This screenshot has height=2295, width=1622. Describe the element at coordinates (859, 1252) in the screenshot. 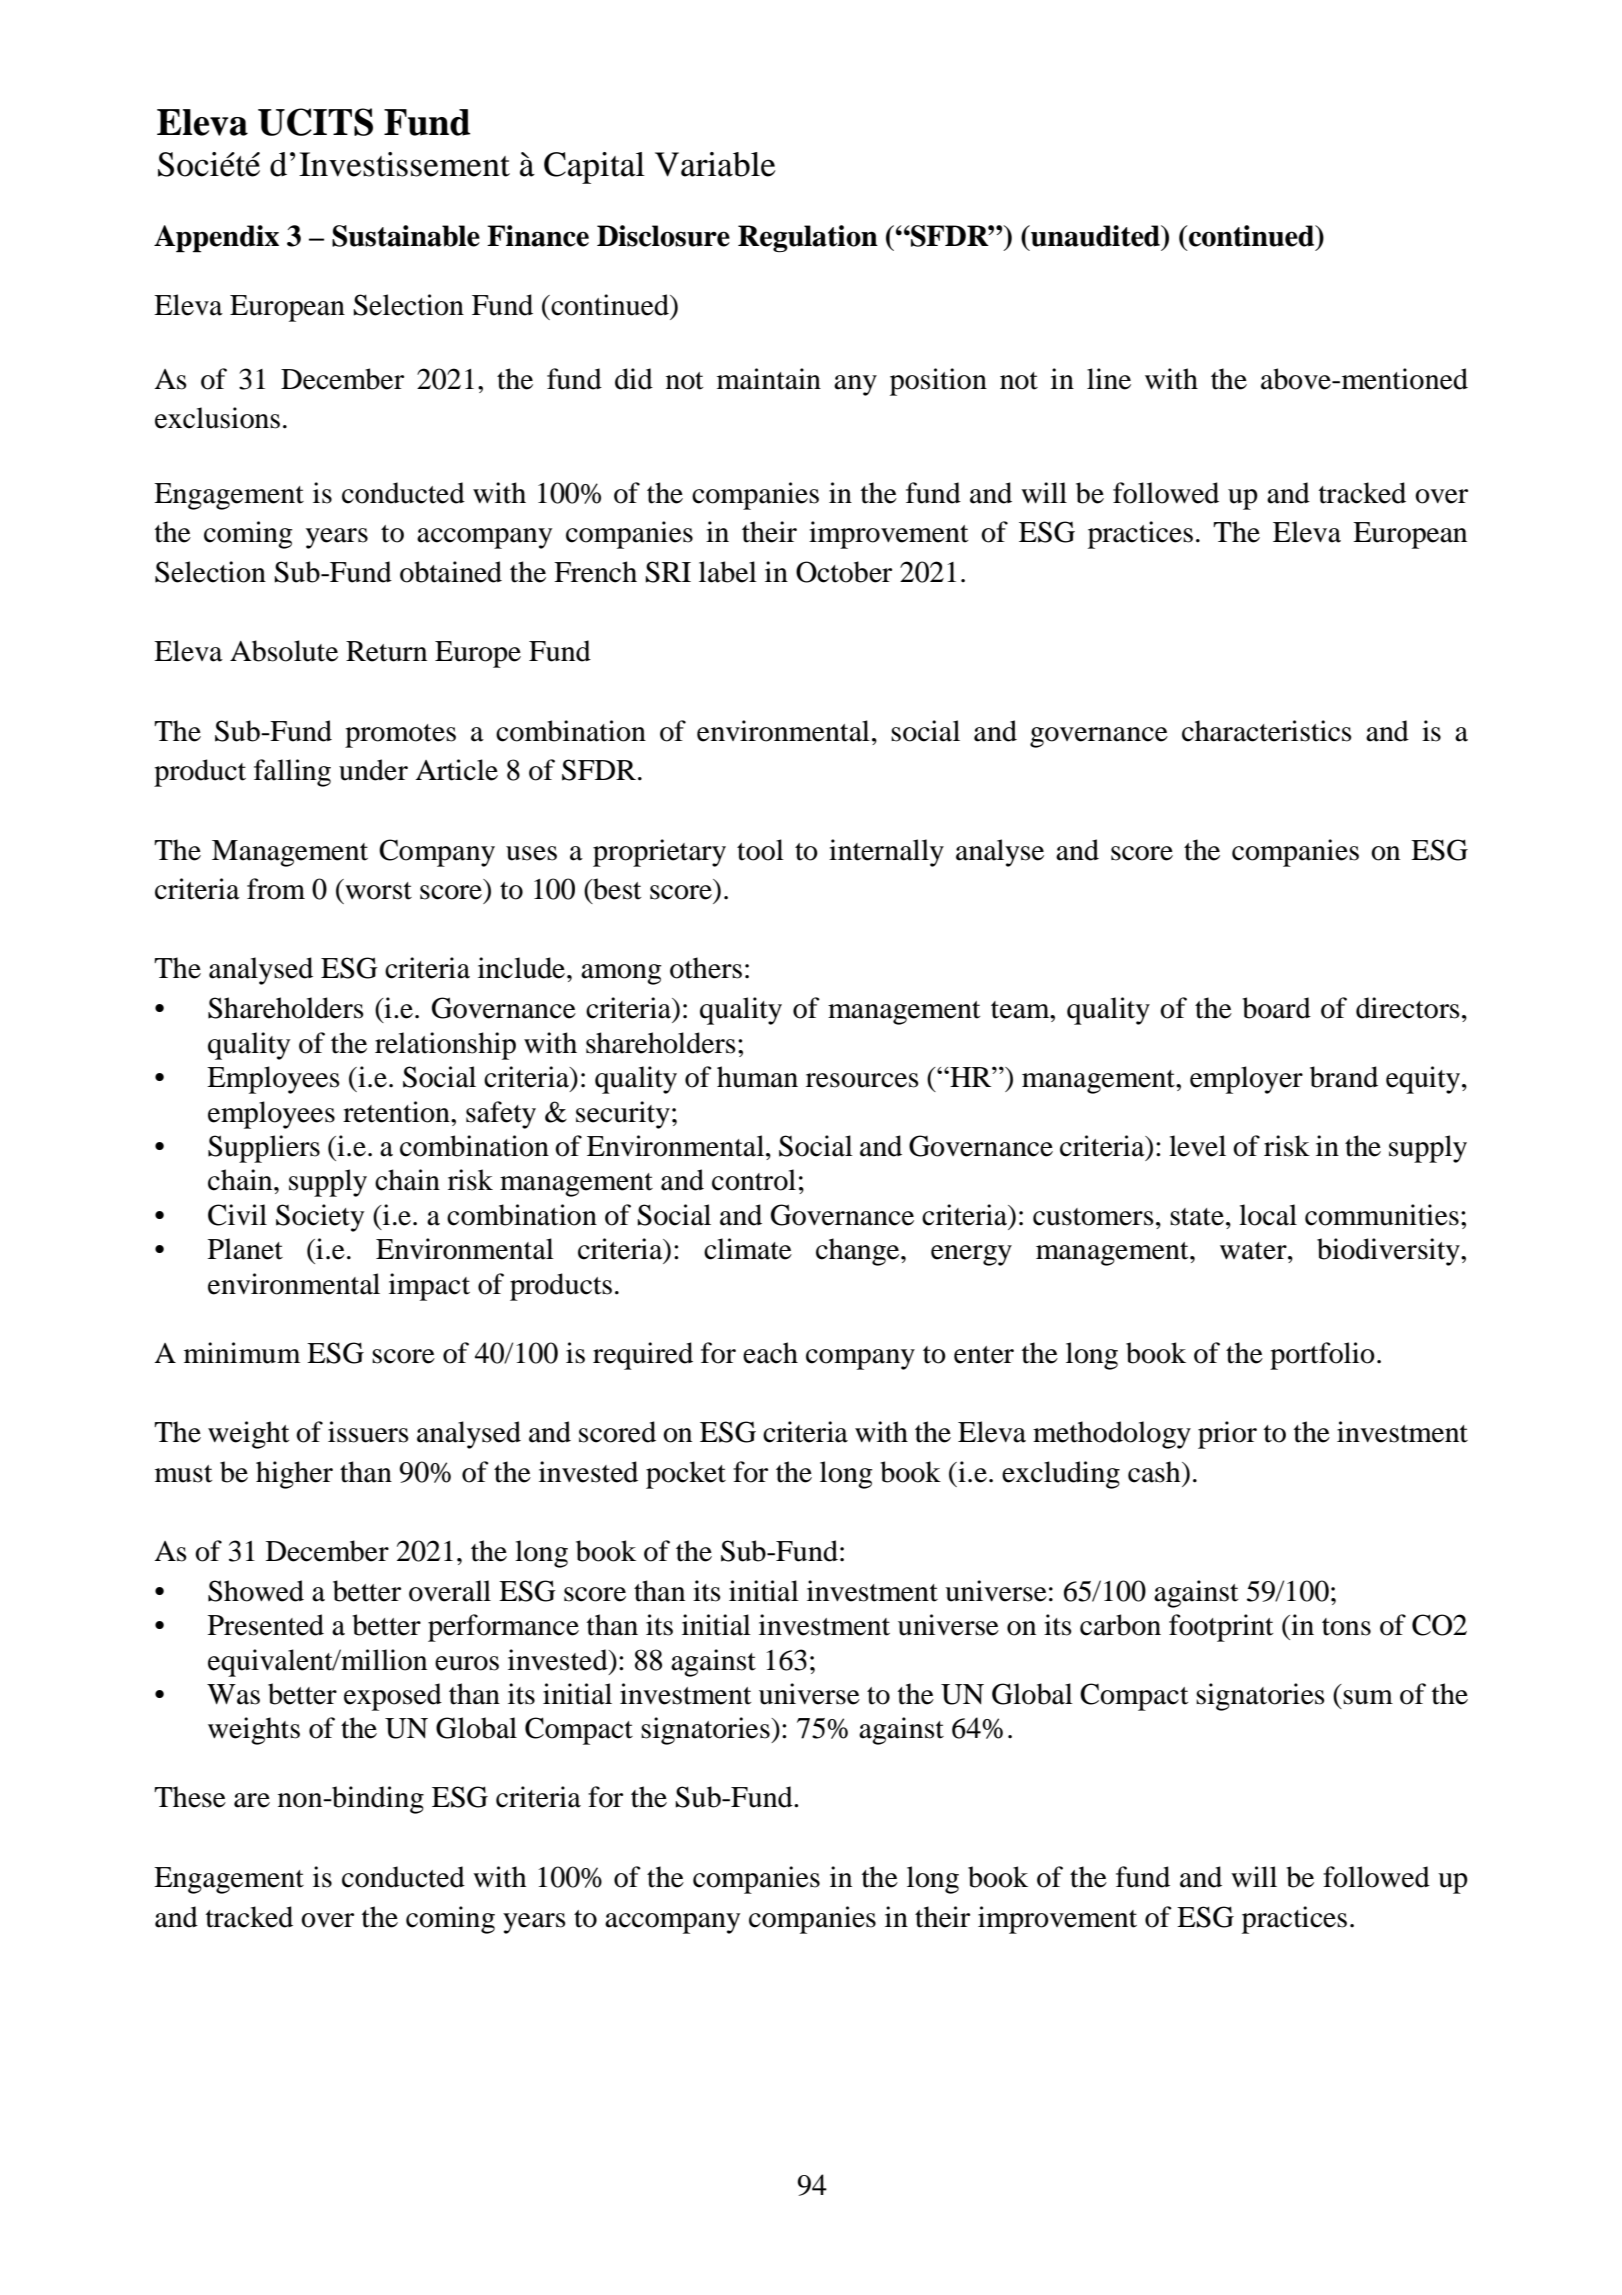

I see `change` at that location.
